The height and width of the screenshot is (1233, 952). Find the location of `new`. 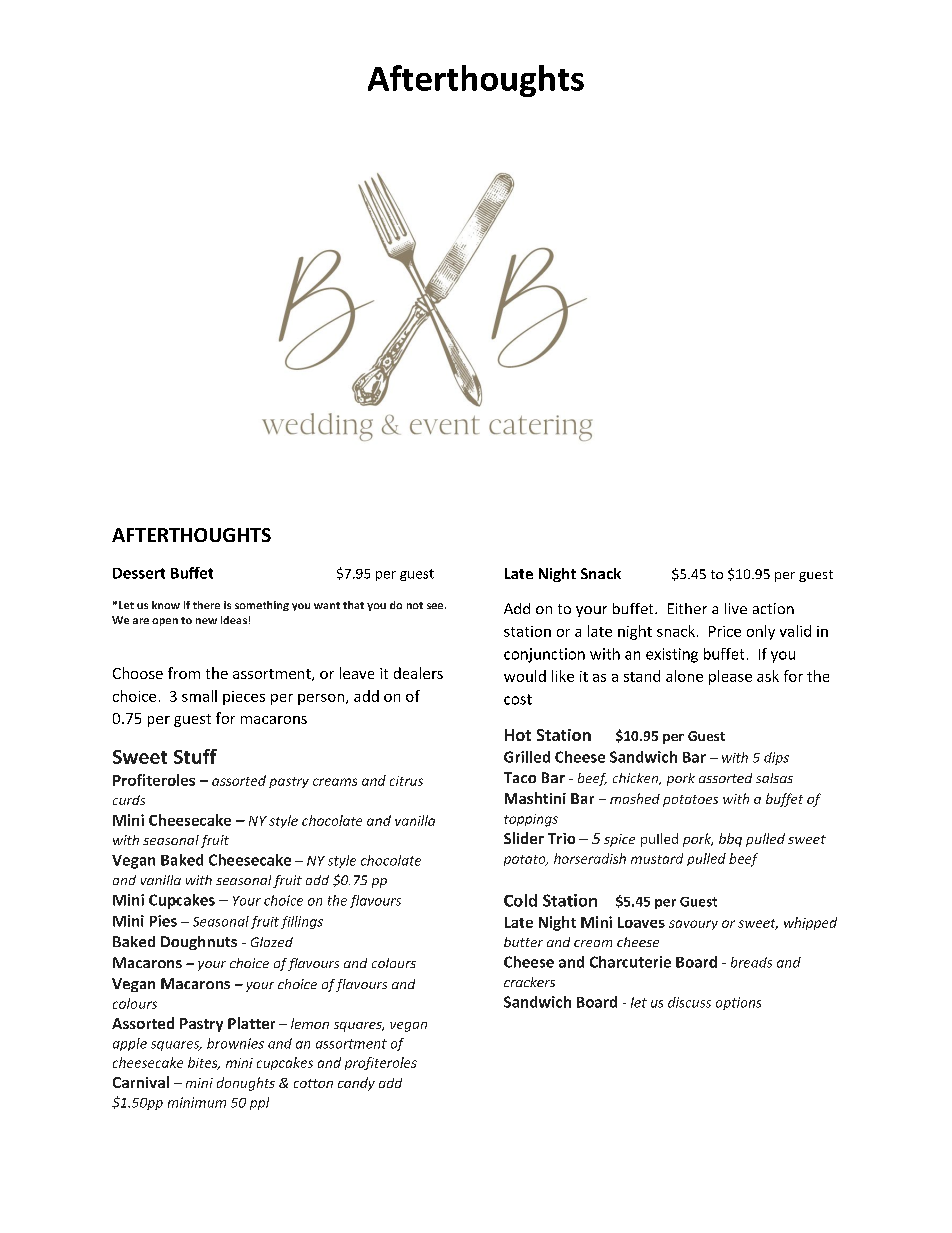

new is located at coordinates (206, 621).
